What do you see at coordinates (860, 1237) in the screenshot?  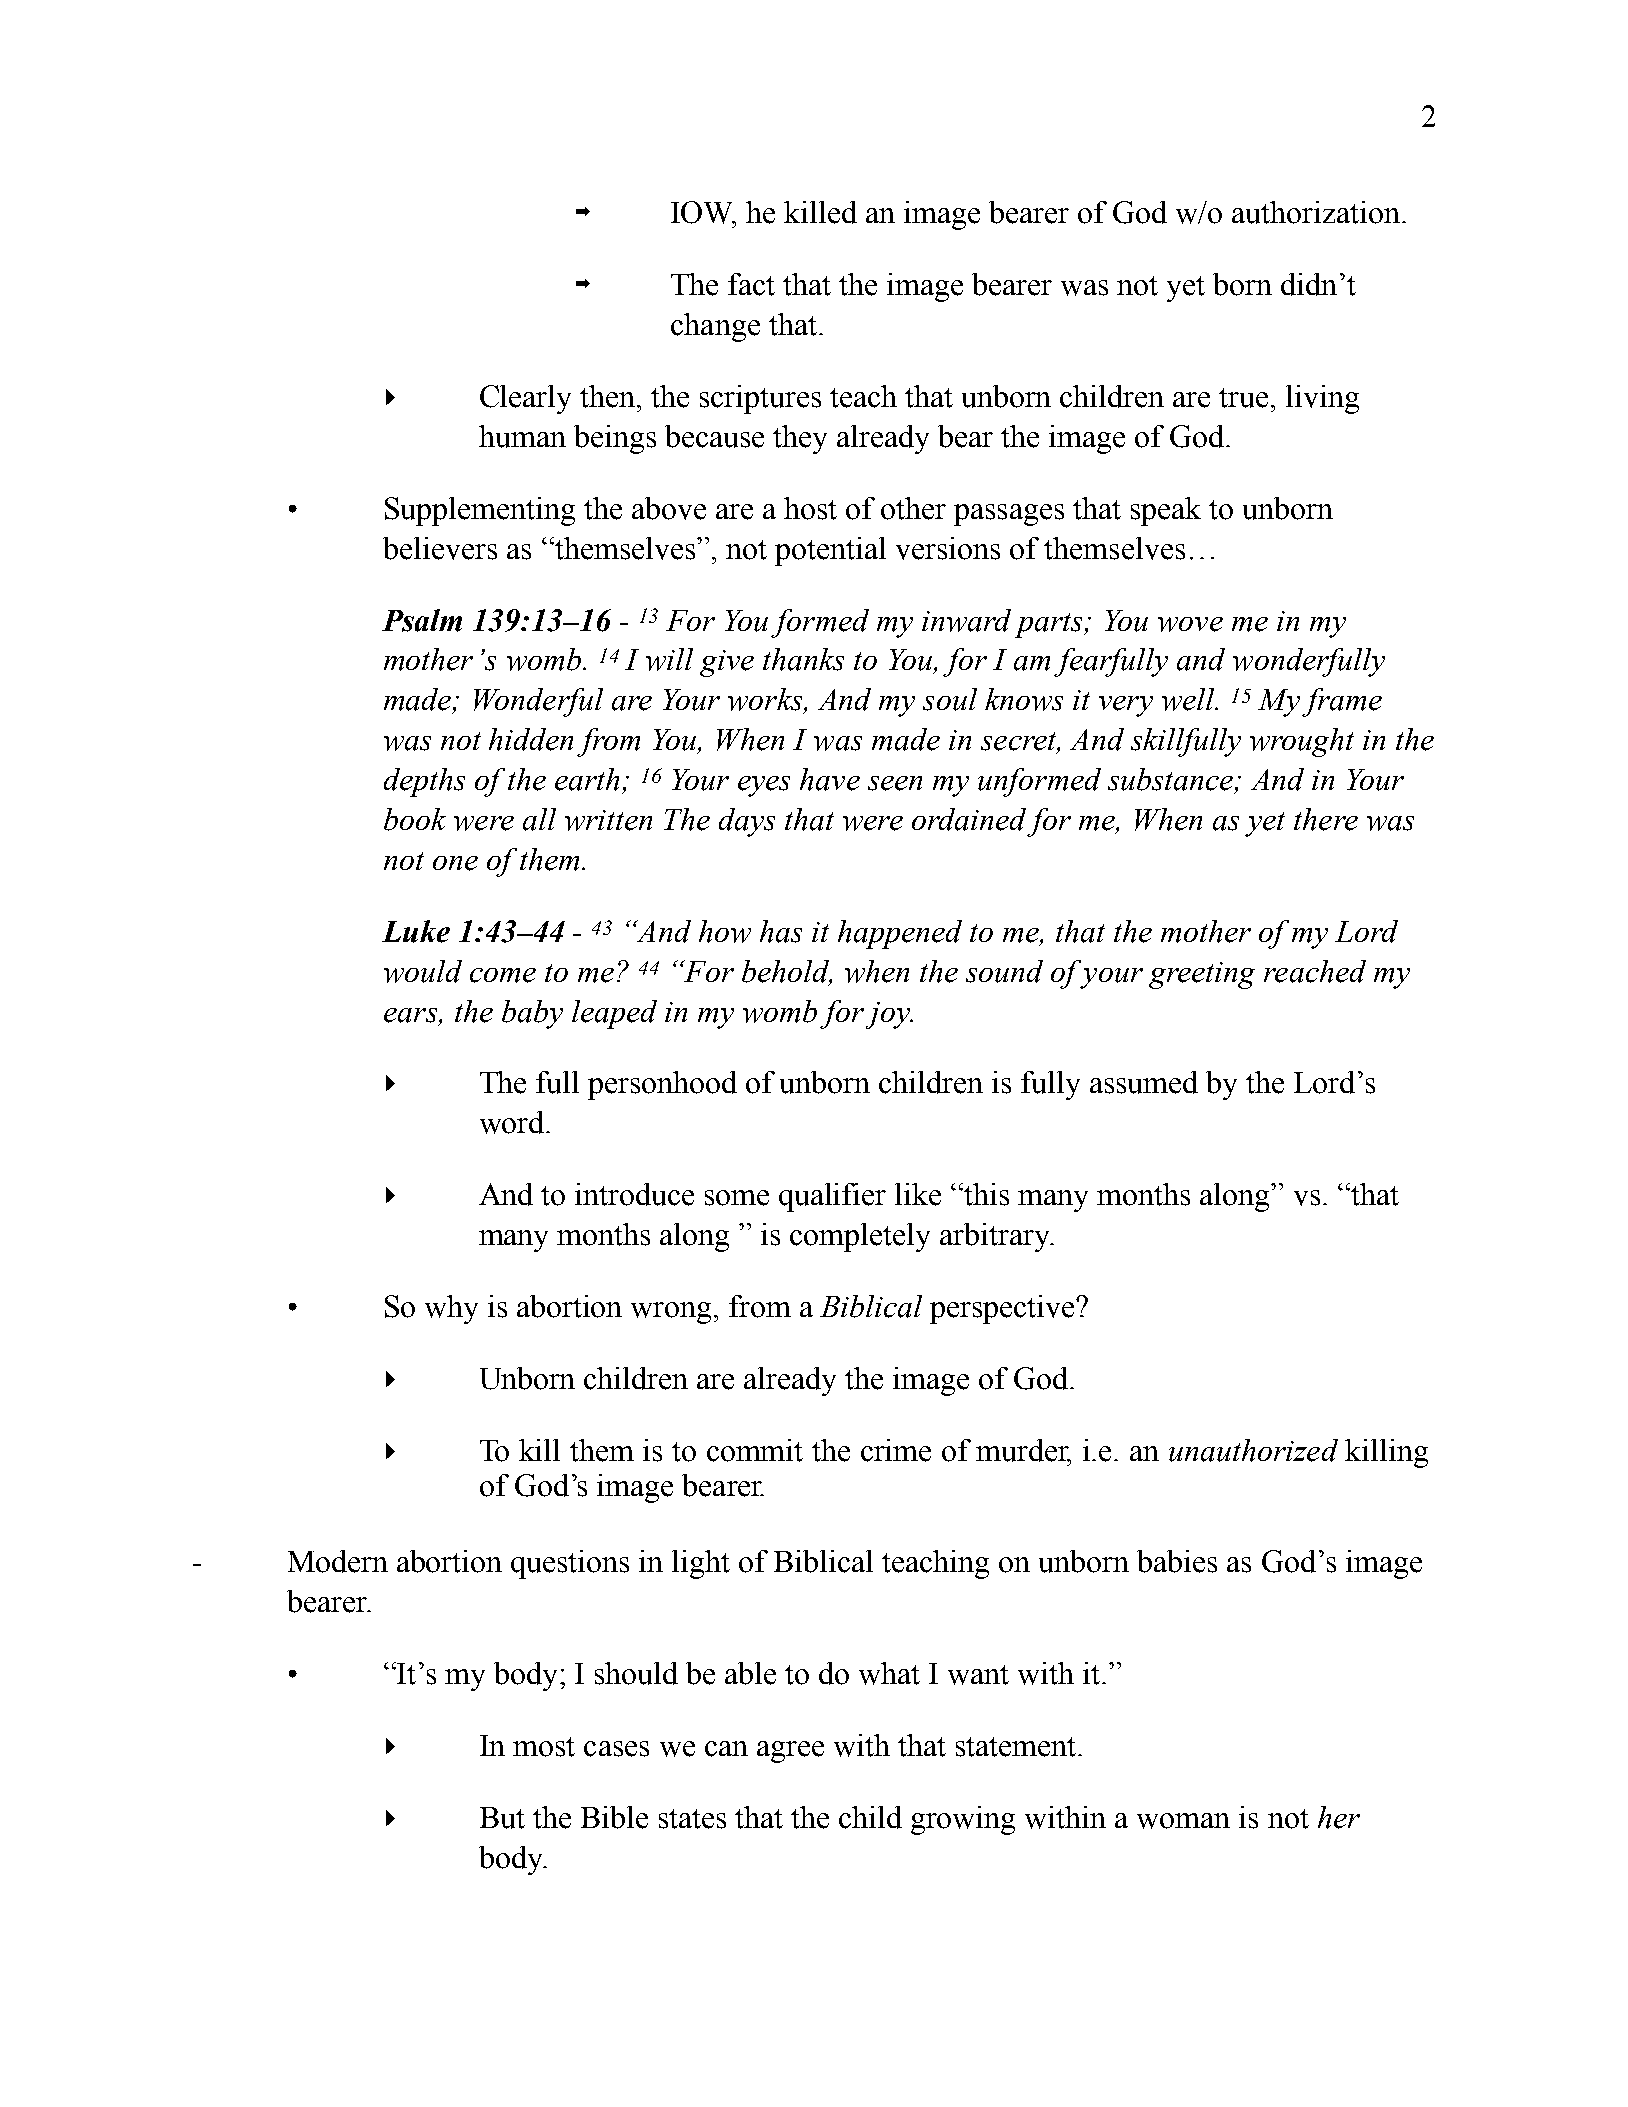 I see `completely` at bounding box center [860, 1237].
